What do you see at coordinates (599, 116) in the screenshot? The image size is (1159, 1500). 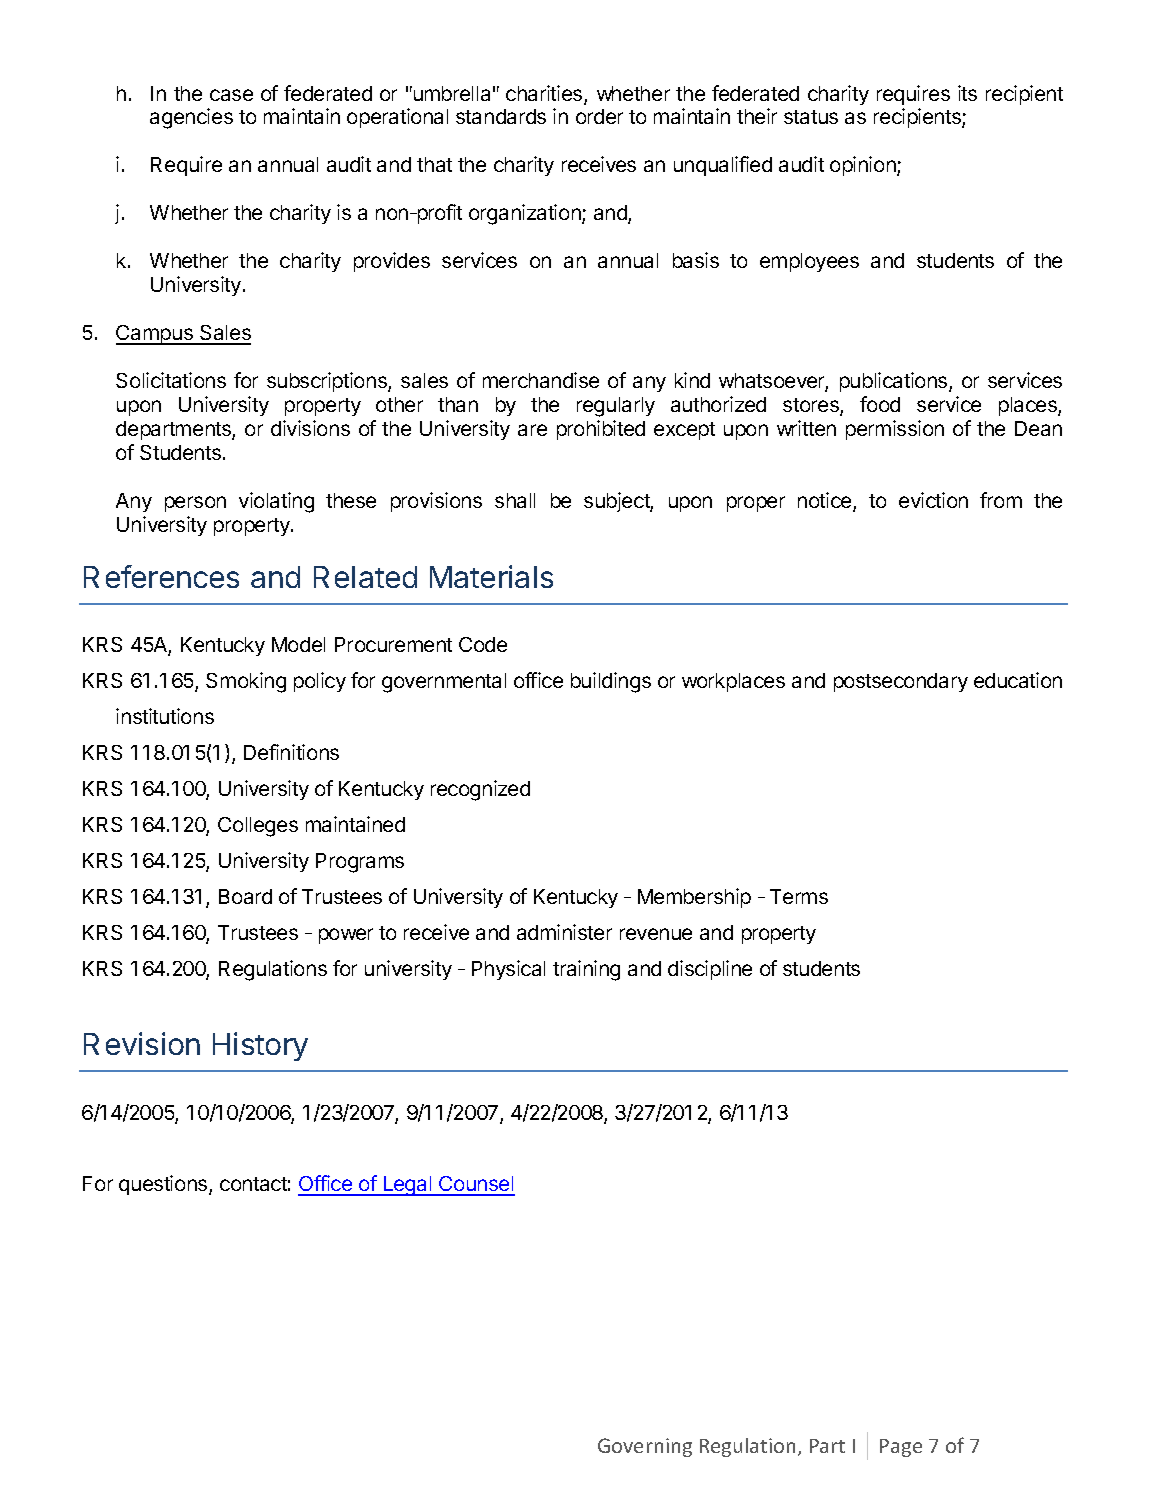 I see `order` at bounding box center [599, 116].
